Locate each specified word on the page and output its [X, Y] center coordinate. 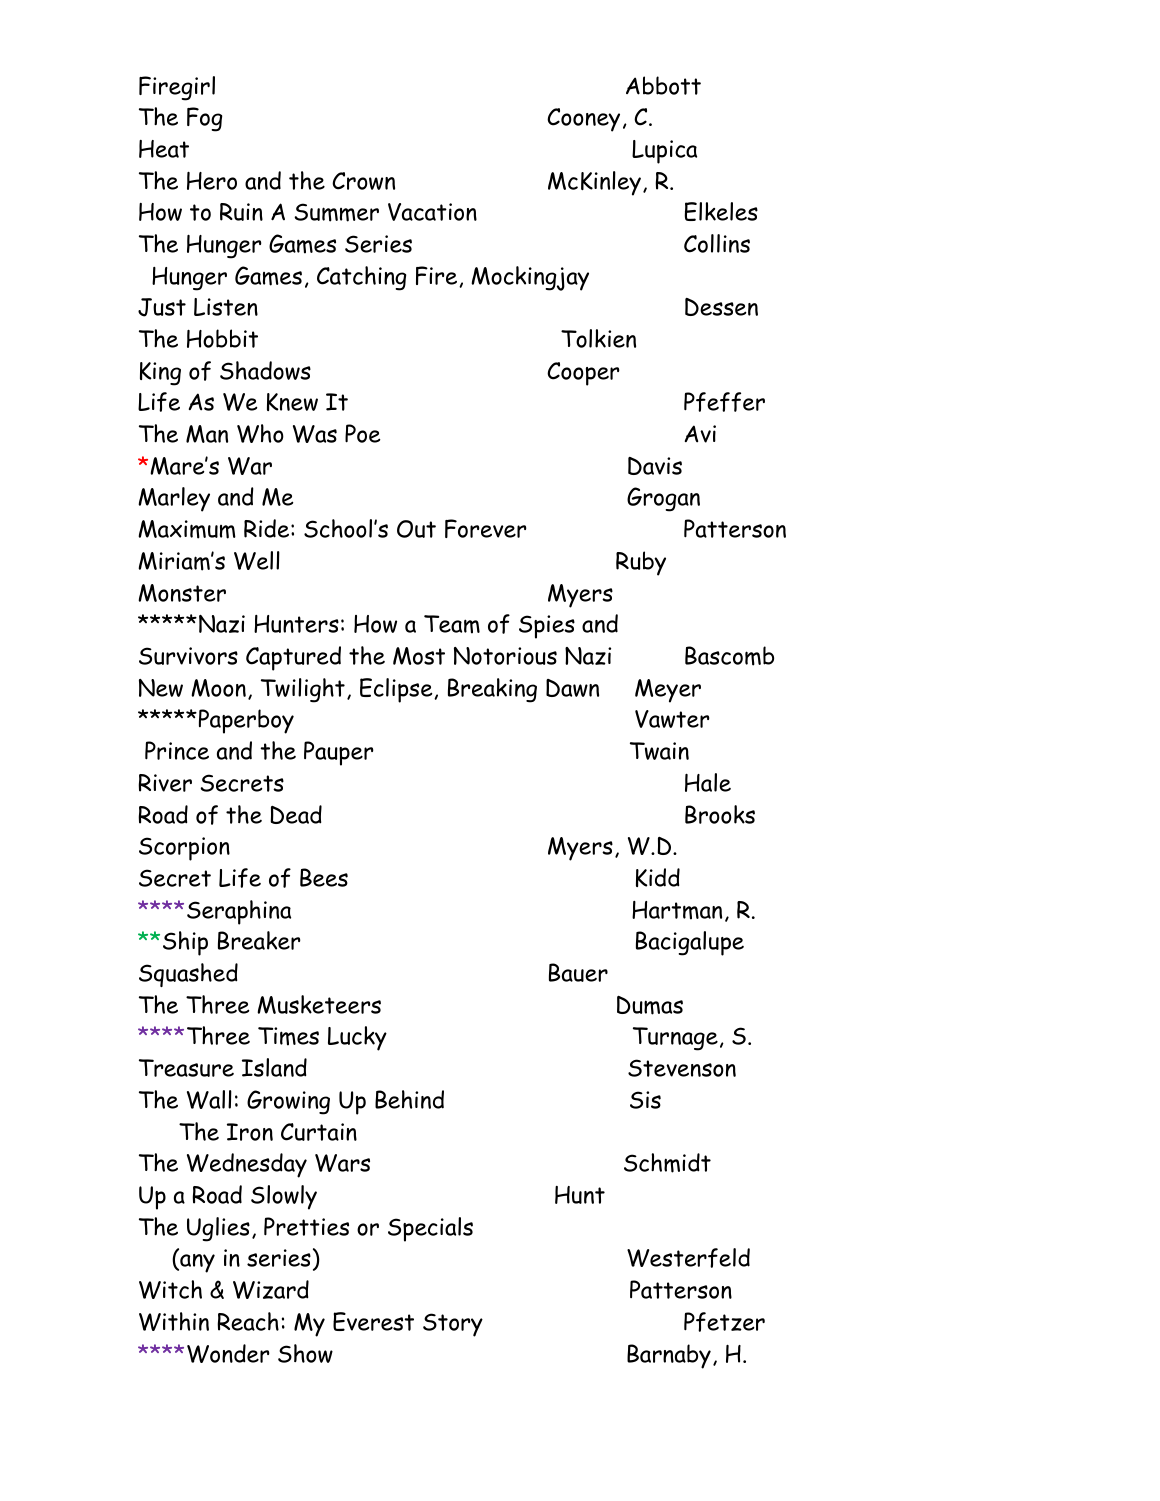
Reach [248, 1321]
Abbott [663, 85]
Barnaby [669, 1356]
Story [453, 1325]
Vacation [432, 212]
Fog [204, 119]
